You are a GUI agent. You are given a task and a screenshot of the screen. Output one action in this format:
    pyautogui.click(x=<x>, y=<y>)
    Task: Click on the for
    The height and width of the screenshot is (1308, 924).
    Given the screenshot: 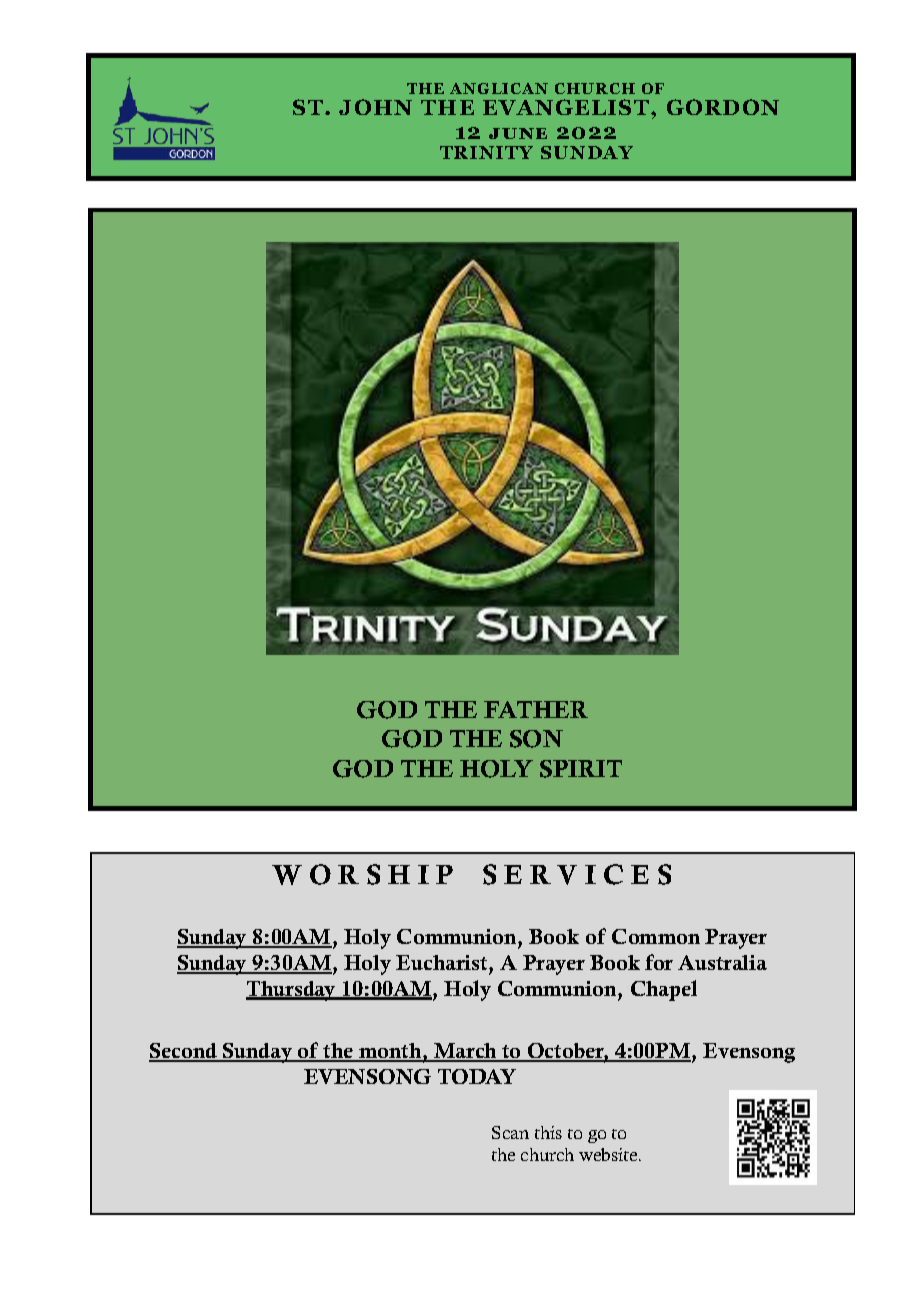 What is the action you would take?
    pyautogui.click(x=659, y=962)
